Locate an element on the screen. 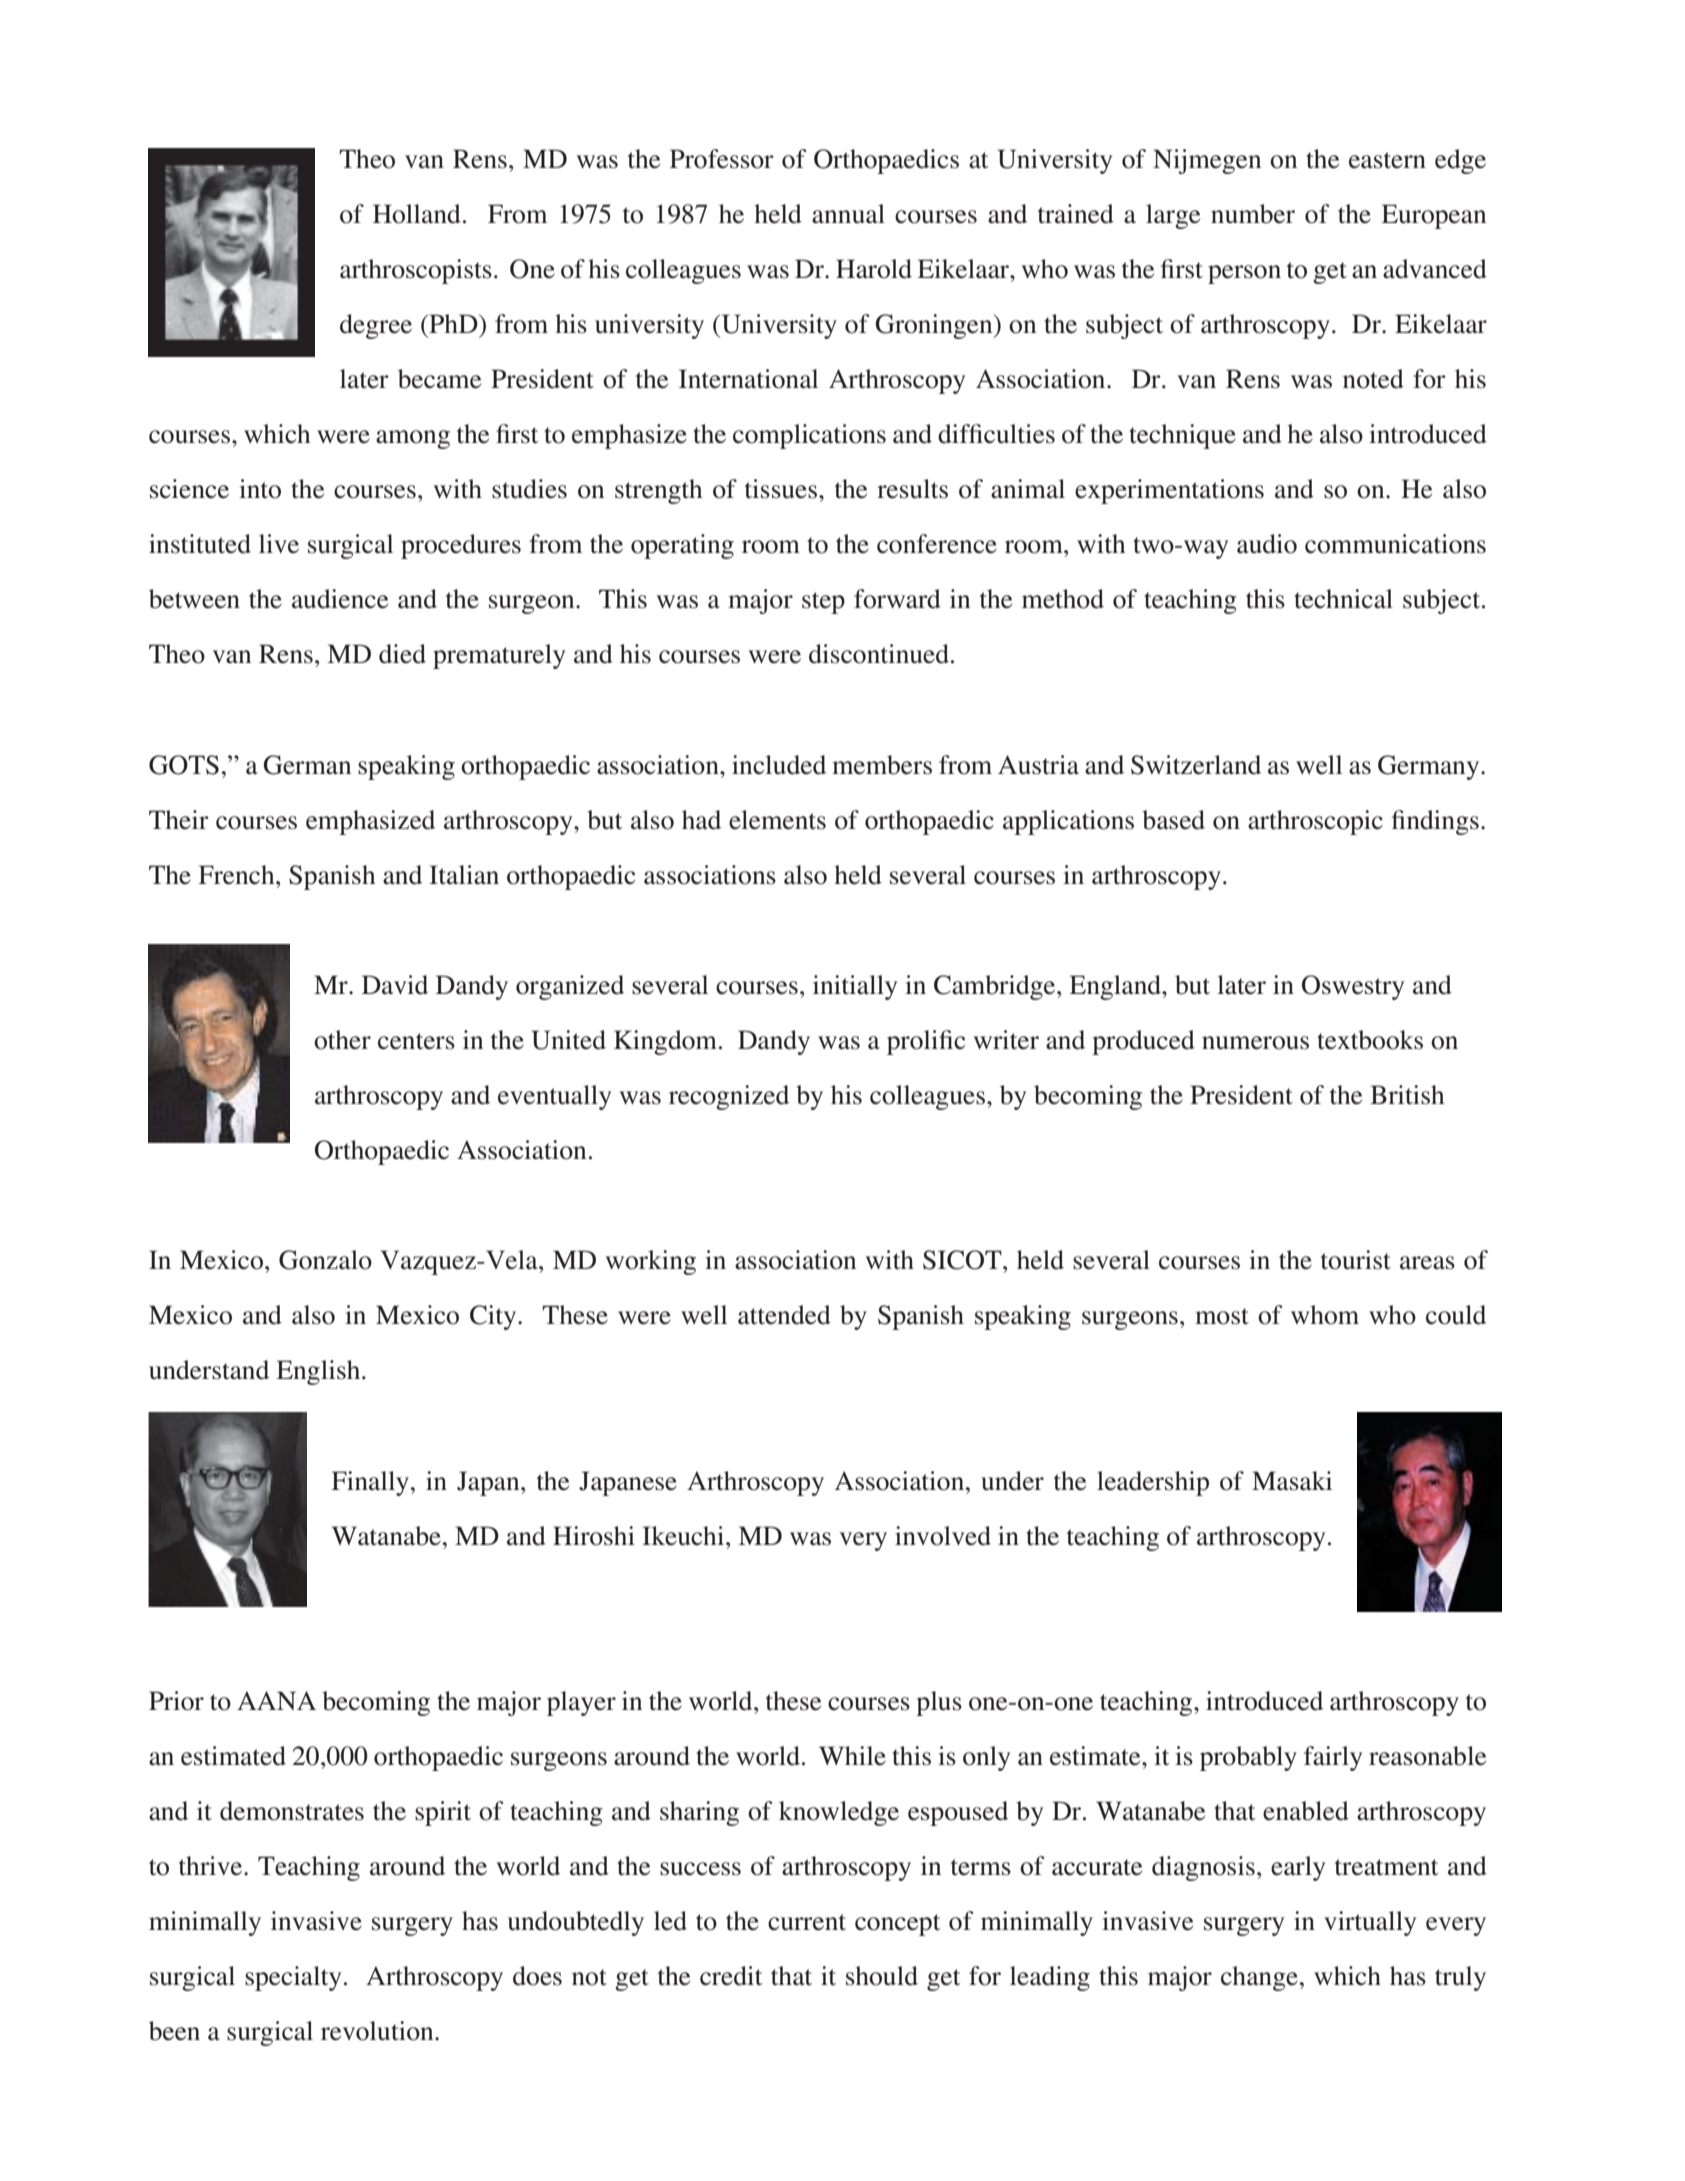  plus is located at coordinates (939, 1703).
